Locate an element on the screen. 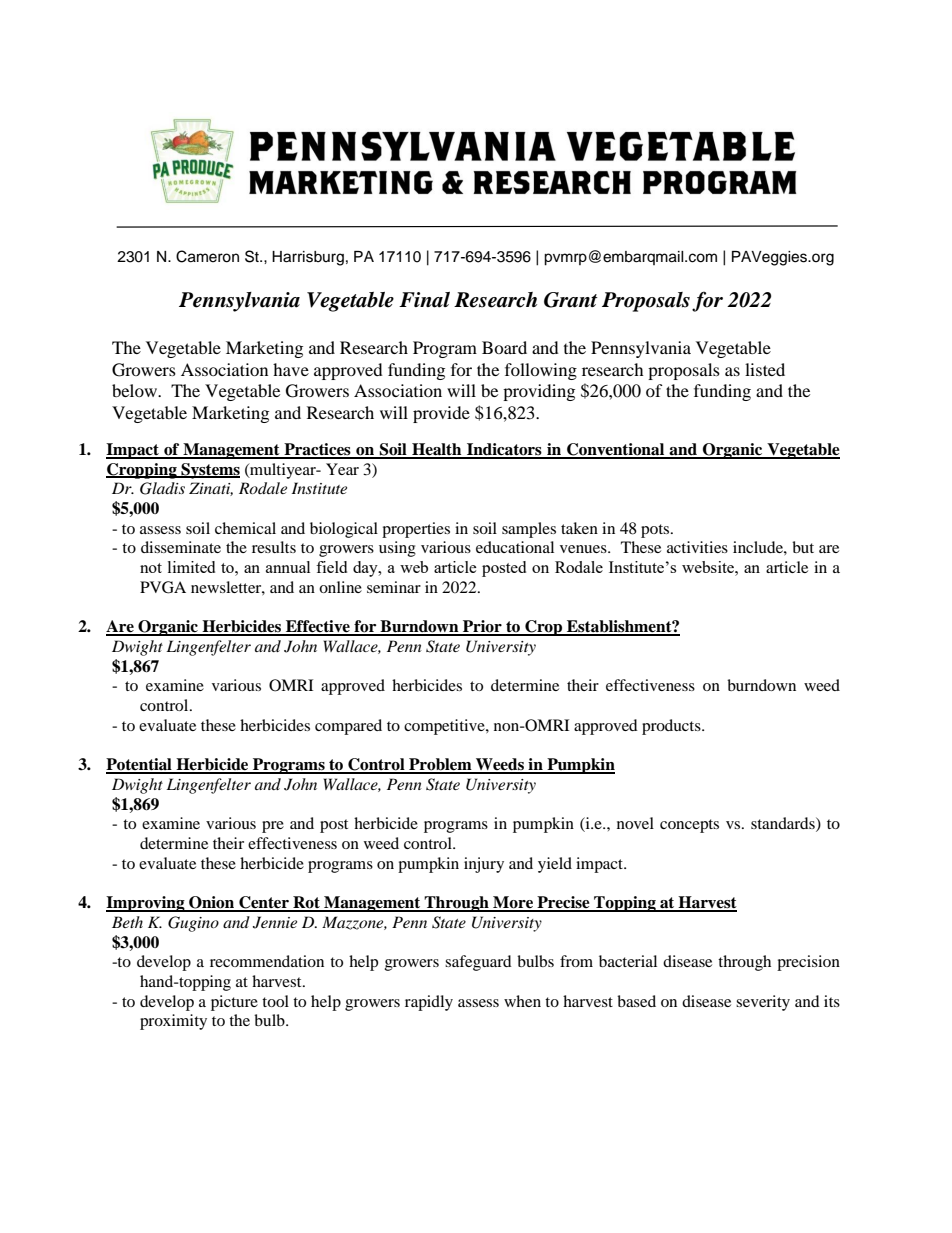  Problem is located at coordinates (440, 765).
